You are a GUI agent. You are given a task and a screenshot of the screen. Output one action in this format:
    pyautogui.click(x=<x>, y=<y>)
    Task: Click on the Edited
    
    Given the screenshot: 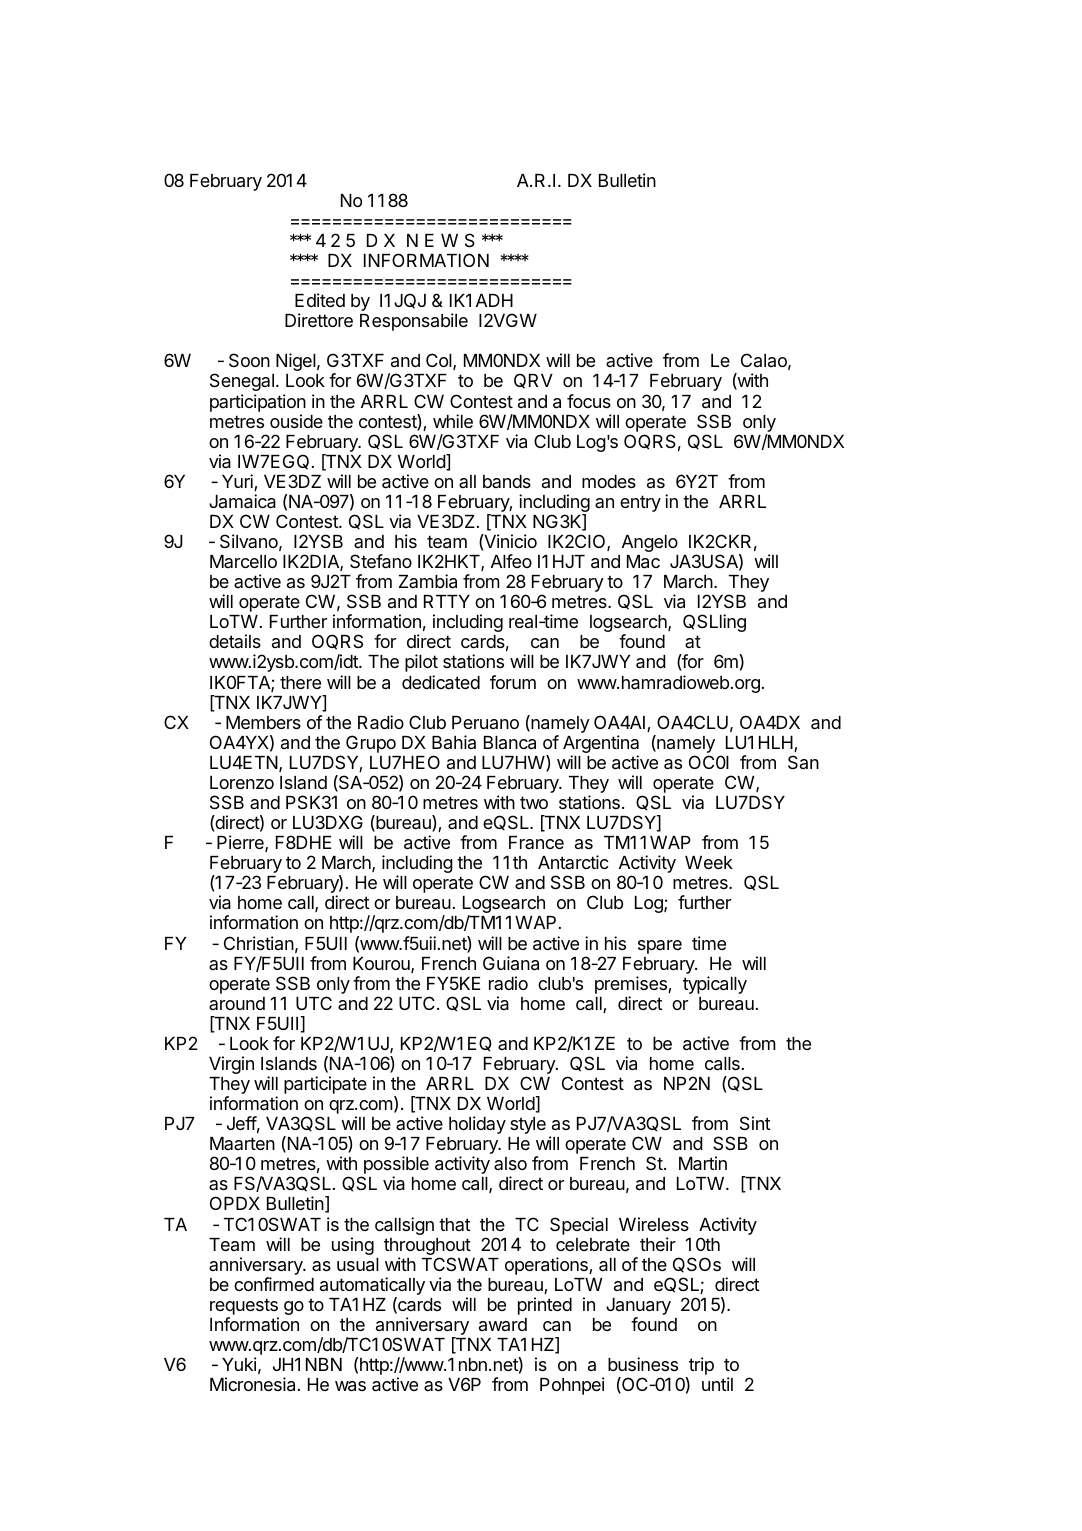 What is the action you would take?
    pyautogui.click(x=320, y=300)
